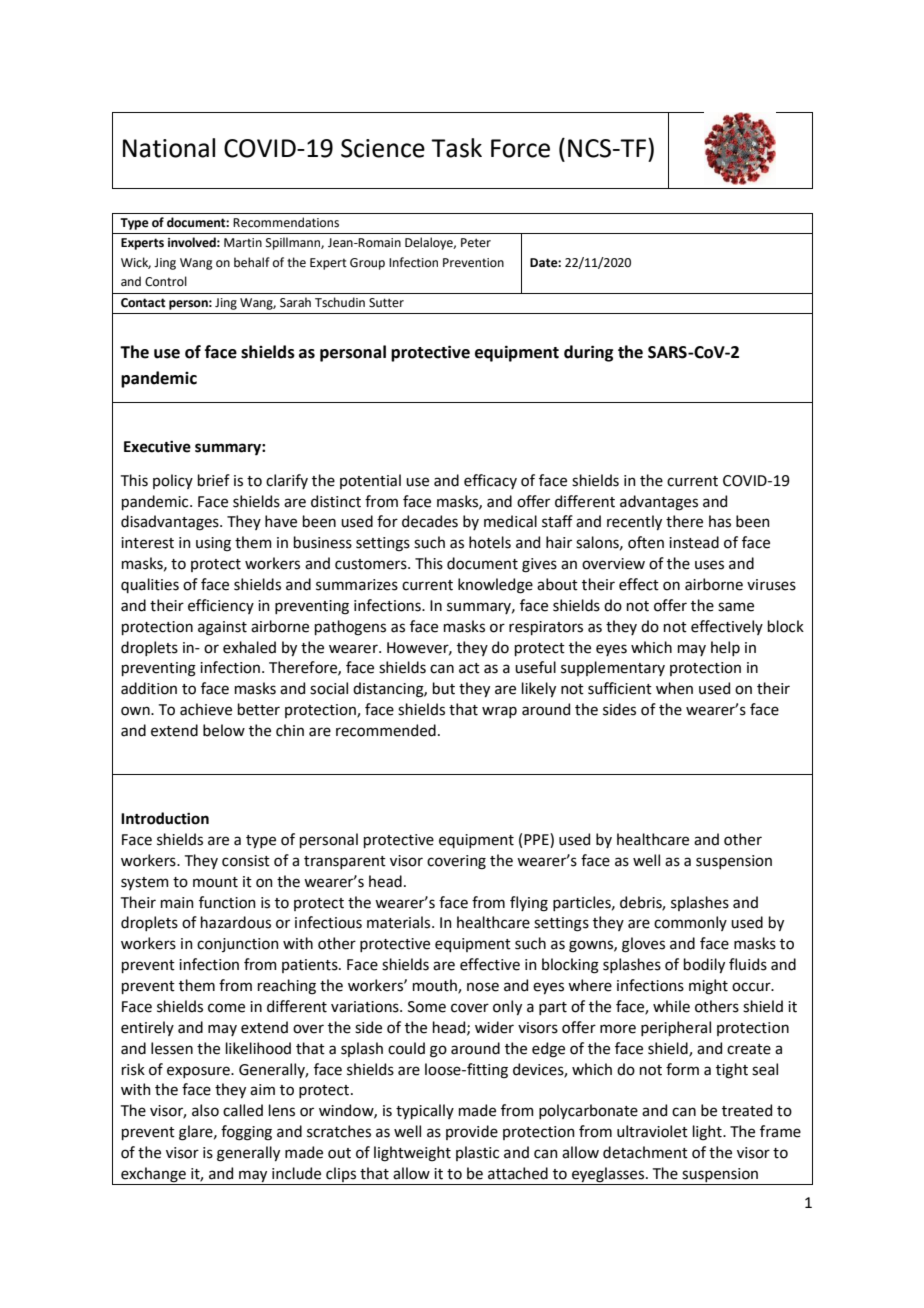  I want to click on Executive, so click(157, 447).
